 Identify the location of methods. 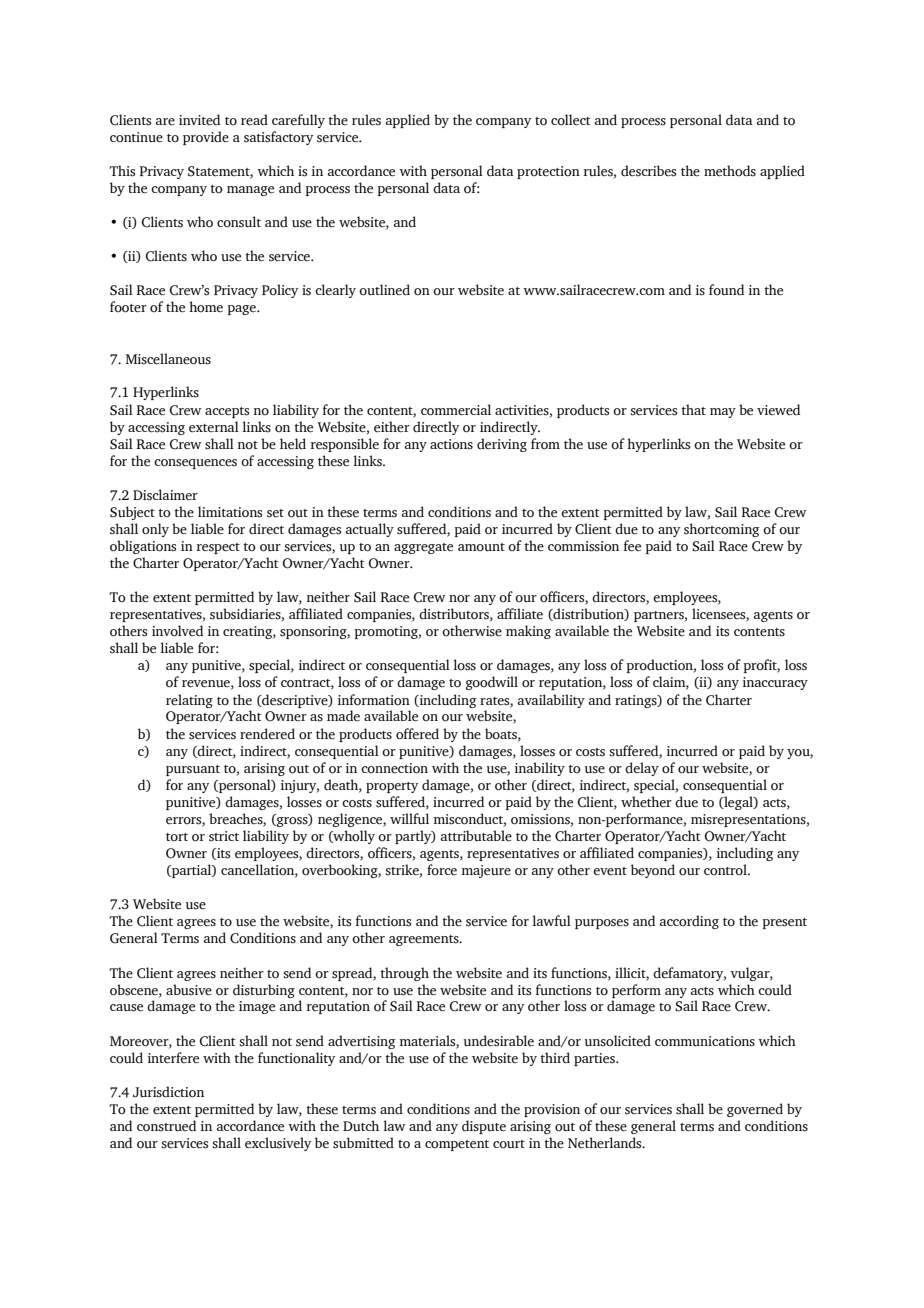
(730, 171).
